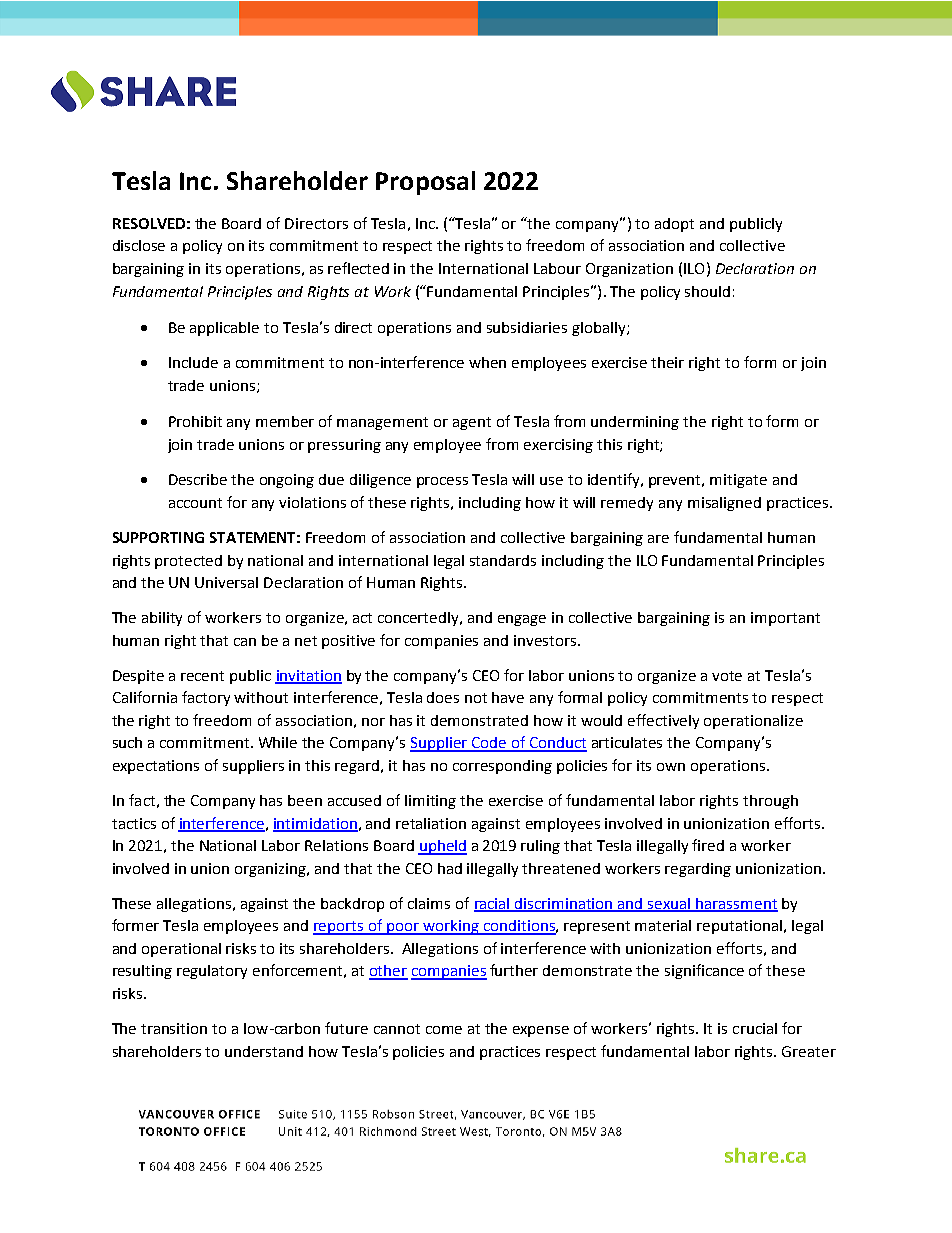  I want to click on ability, so click(162, 619).
